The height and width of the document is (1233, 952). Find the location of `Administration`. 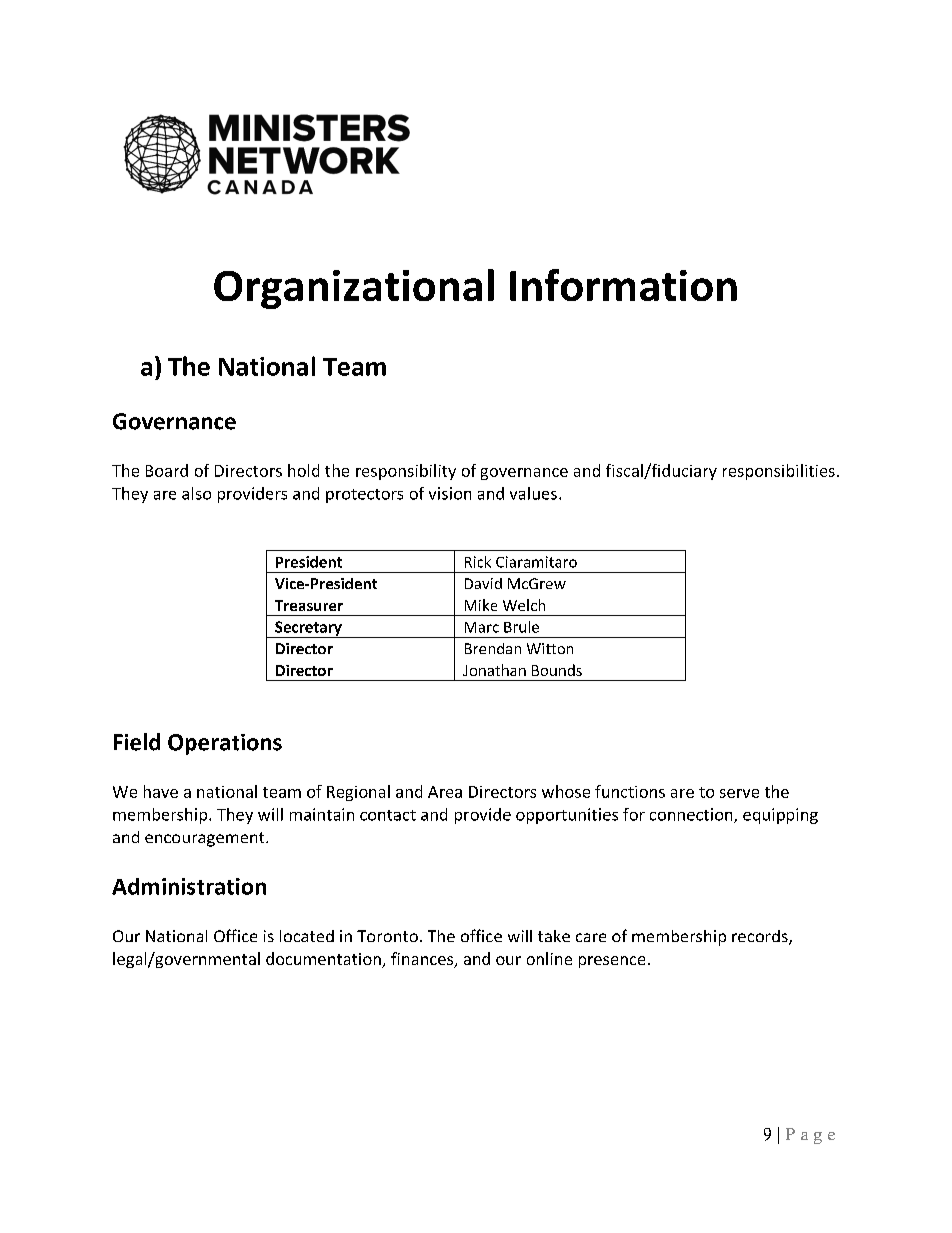

Administration is located at coordinates (189, 886).
